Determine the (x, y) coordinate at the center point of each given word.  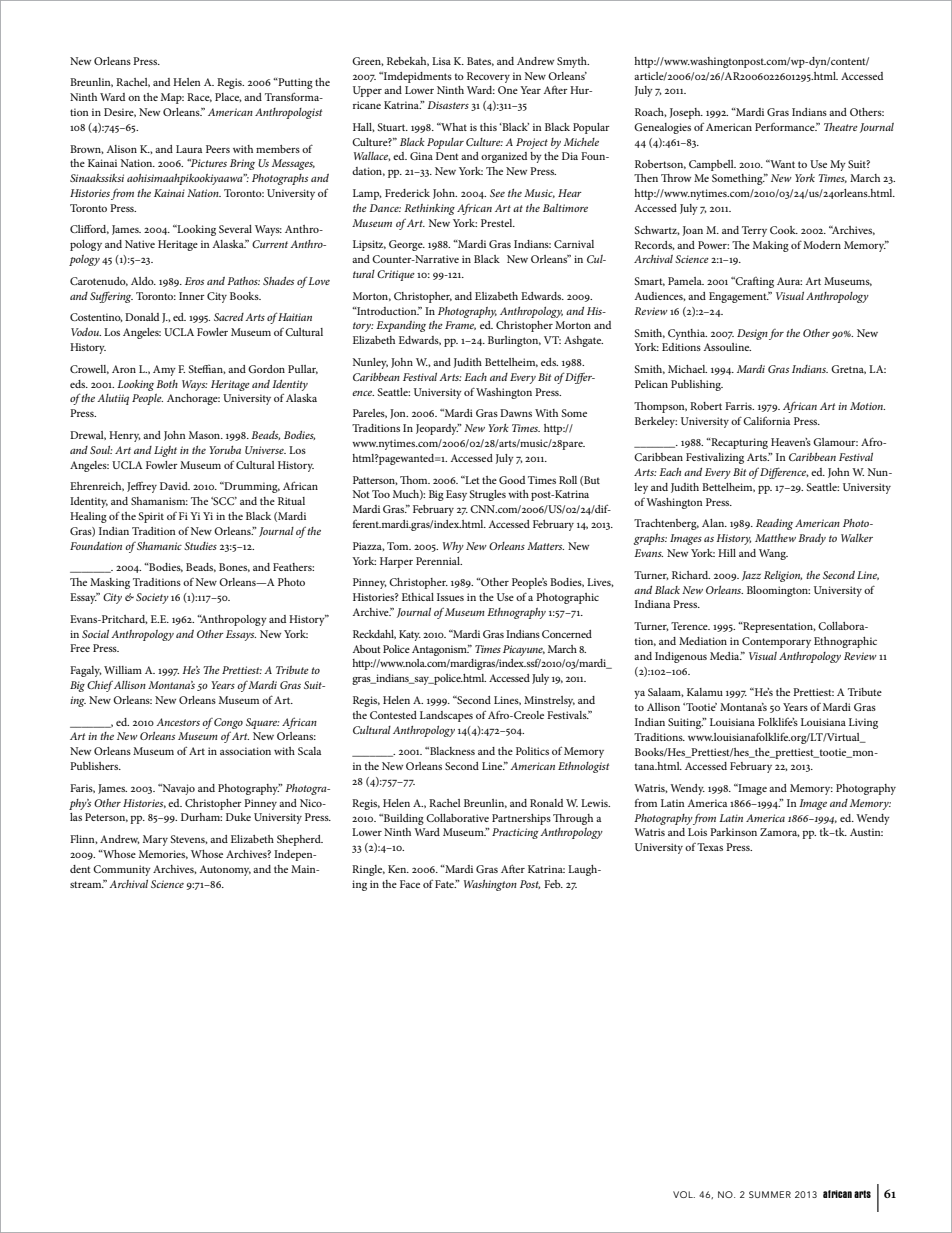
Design (752, 334)
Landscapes (446, 716)
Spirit (151, 517)
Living (863, 723)
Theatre (841, 127)
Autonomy (225, 870)
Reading (774, 524)
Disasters (448, 105)
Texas (710, 847)
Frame (460, 325)
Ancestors (178, 722)
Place (228, 97)
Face (410, 884)
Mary (155, 840)
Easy (456, 495)
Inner (192, 296)
